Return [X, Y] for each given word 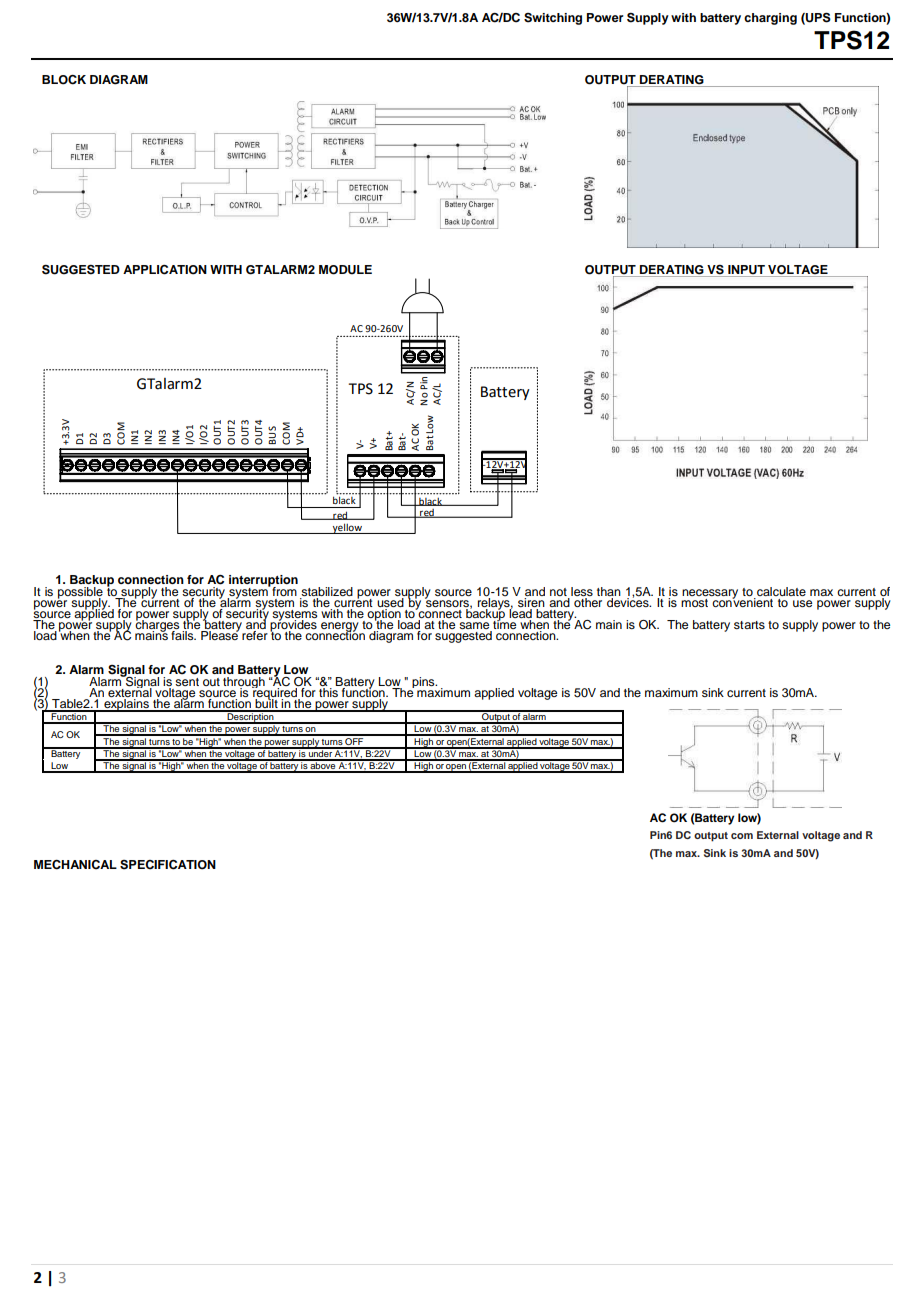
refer [255, 634]
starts [749, 625]
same [475, 627]
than [609, 593]
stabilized [326, 593]
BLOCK [64, 80]
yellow [347, 528]
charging [770, 19]
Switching [553, 19]
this [329, 691]
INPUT [746, 270]
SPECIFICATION [168, 865]
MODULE [345, 270]
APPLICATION [165, 270]
